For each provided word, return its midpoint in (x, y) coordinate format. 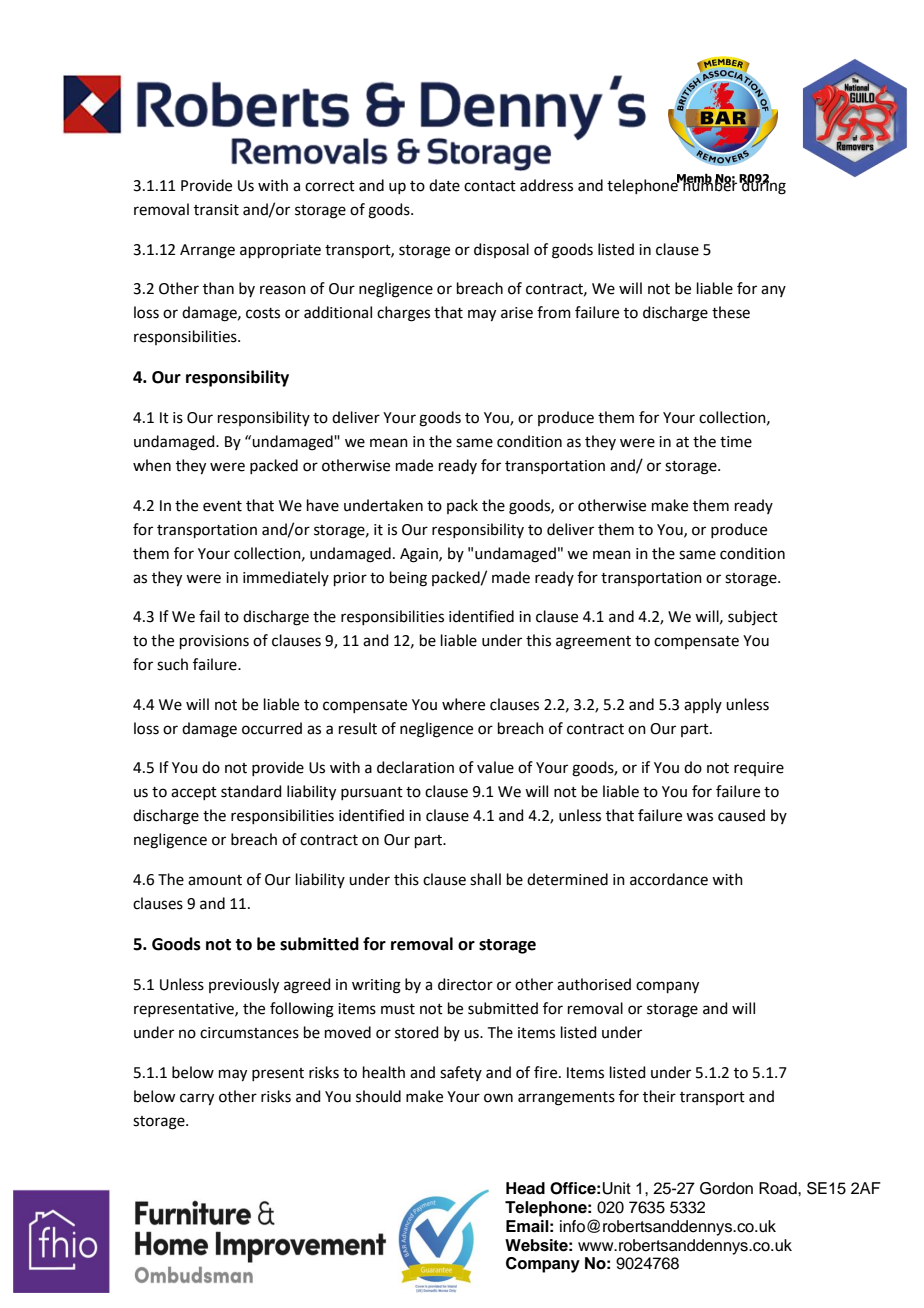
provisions (214, 642)
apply (703, 705)
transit (216, 210)
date (444, 185)
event (222, 506)
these (731, 312)
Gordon (726, 1188)
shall (485, 879)
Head (525, 1188)
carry (197, 1099)
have (323, 505)
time (736, 442)
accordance (669, 879)
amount (215, 880)
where (463, 704)
